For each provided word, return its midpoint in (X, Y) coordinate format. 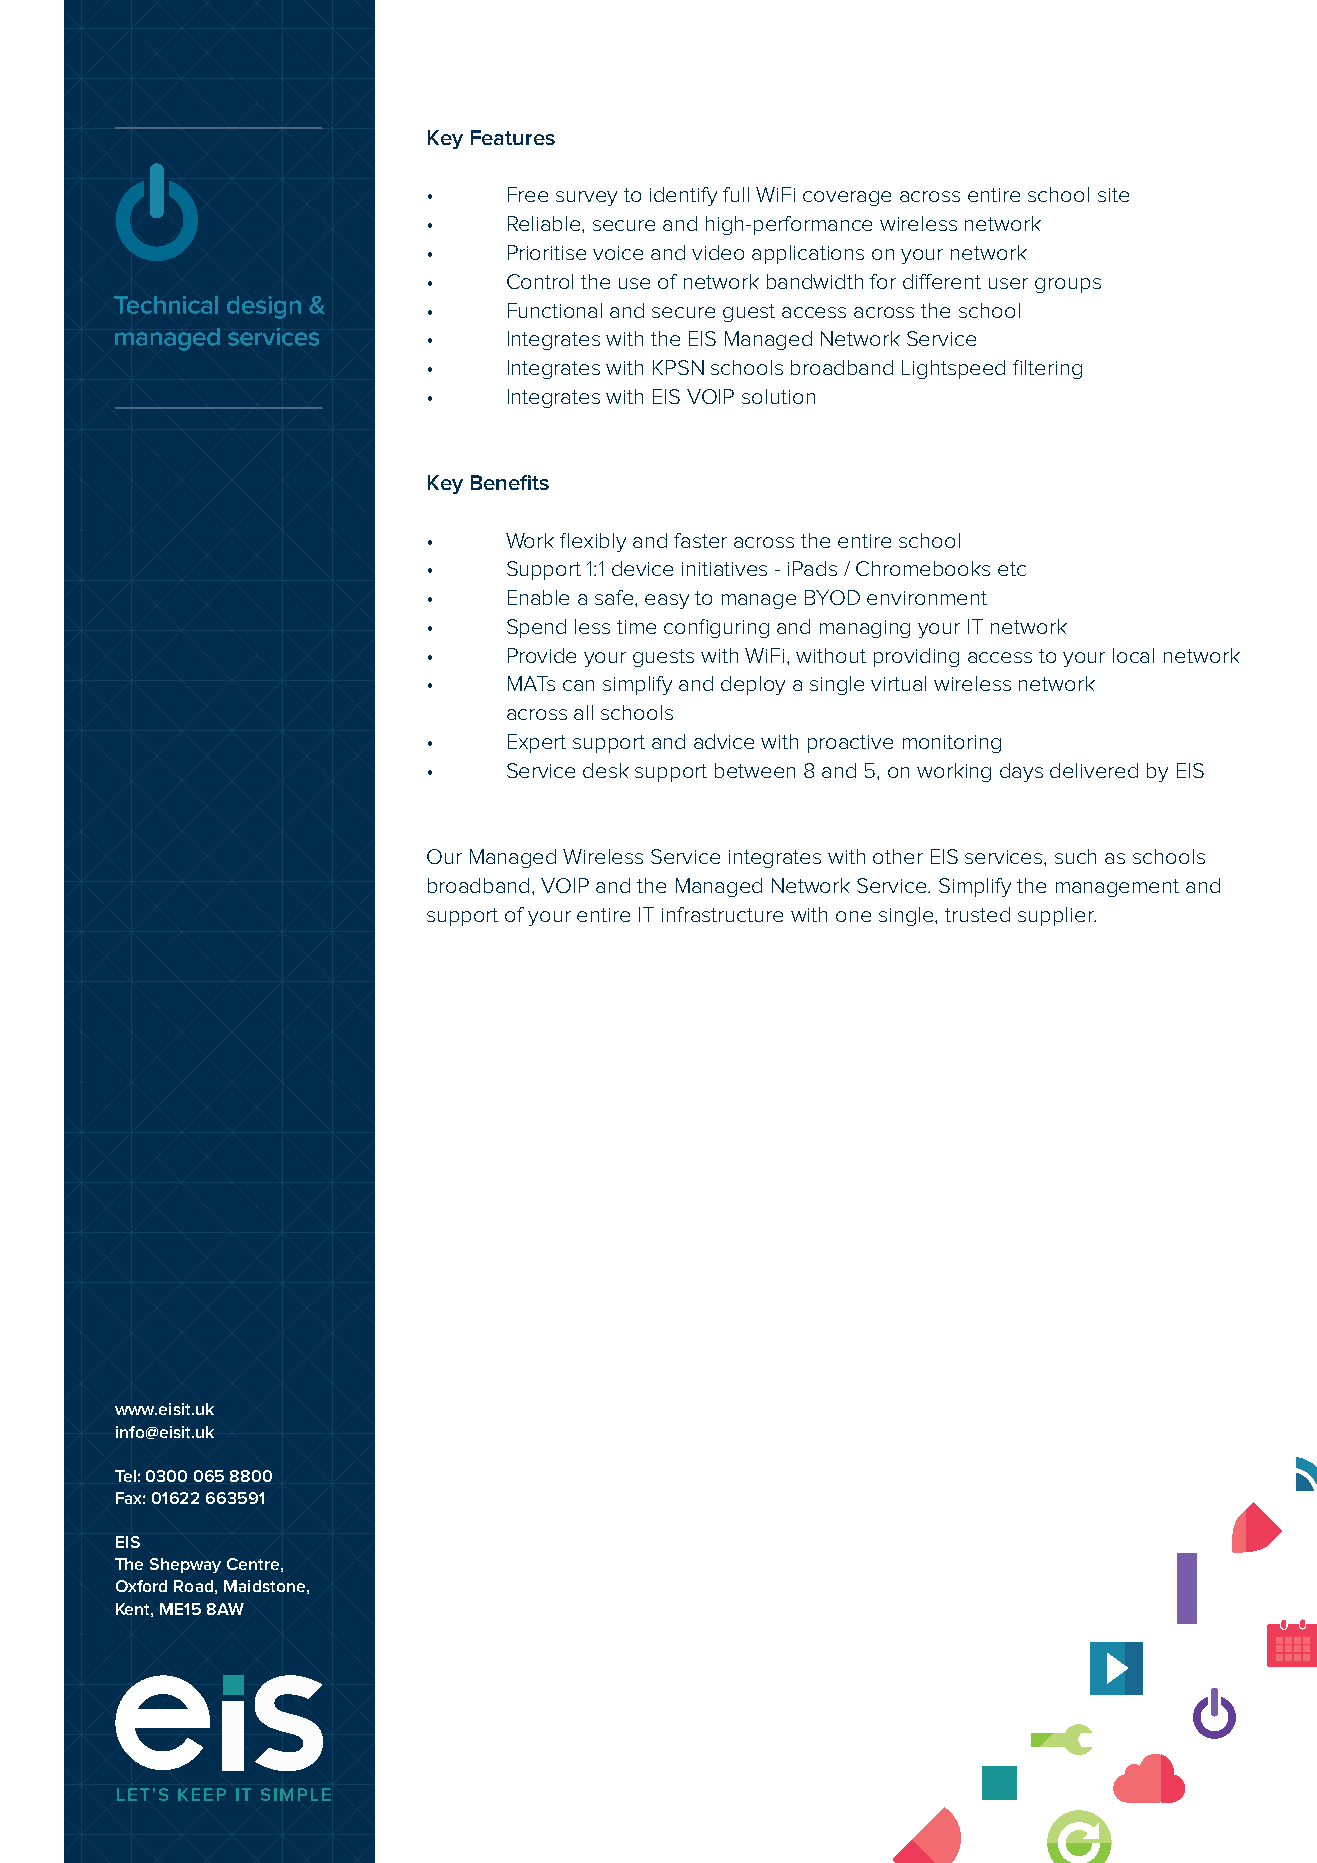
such (1075, 856)
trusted (977, 914)
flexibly (593, 542)
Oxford (141, 1586)
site (1113, 195)
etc (1012, 569)
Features (513, 137)
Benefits (510, 482)
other (898, 856)
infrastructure (722, 914)
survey (586, 198)
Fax (130, 1498)
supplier (1057, 916)
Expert (537, 743)
